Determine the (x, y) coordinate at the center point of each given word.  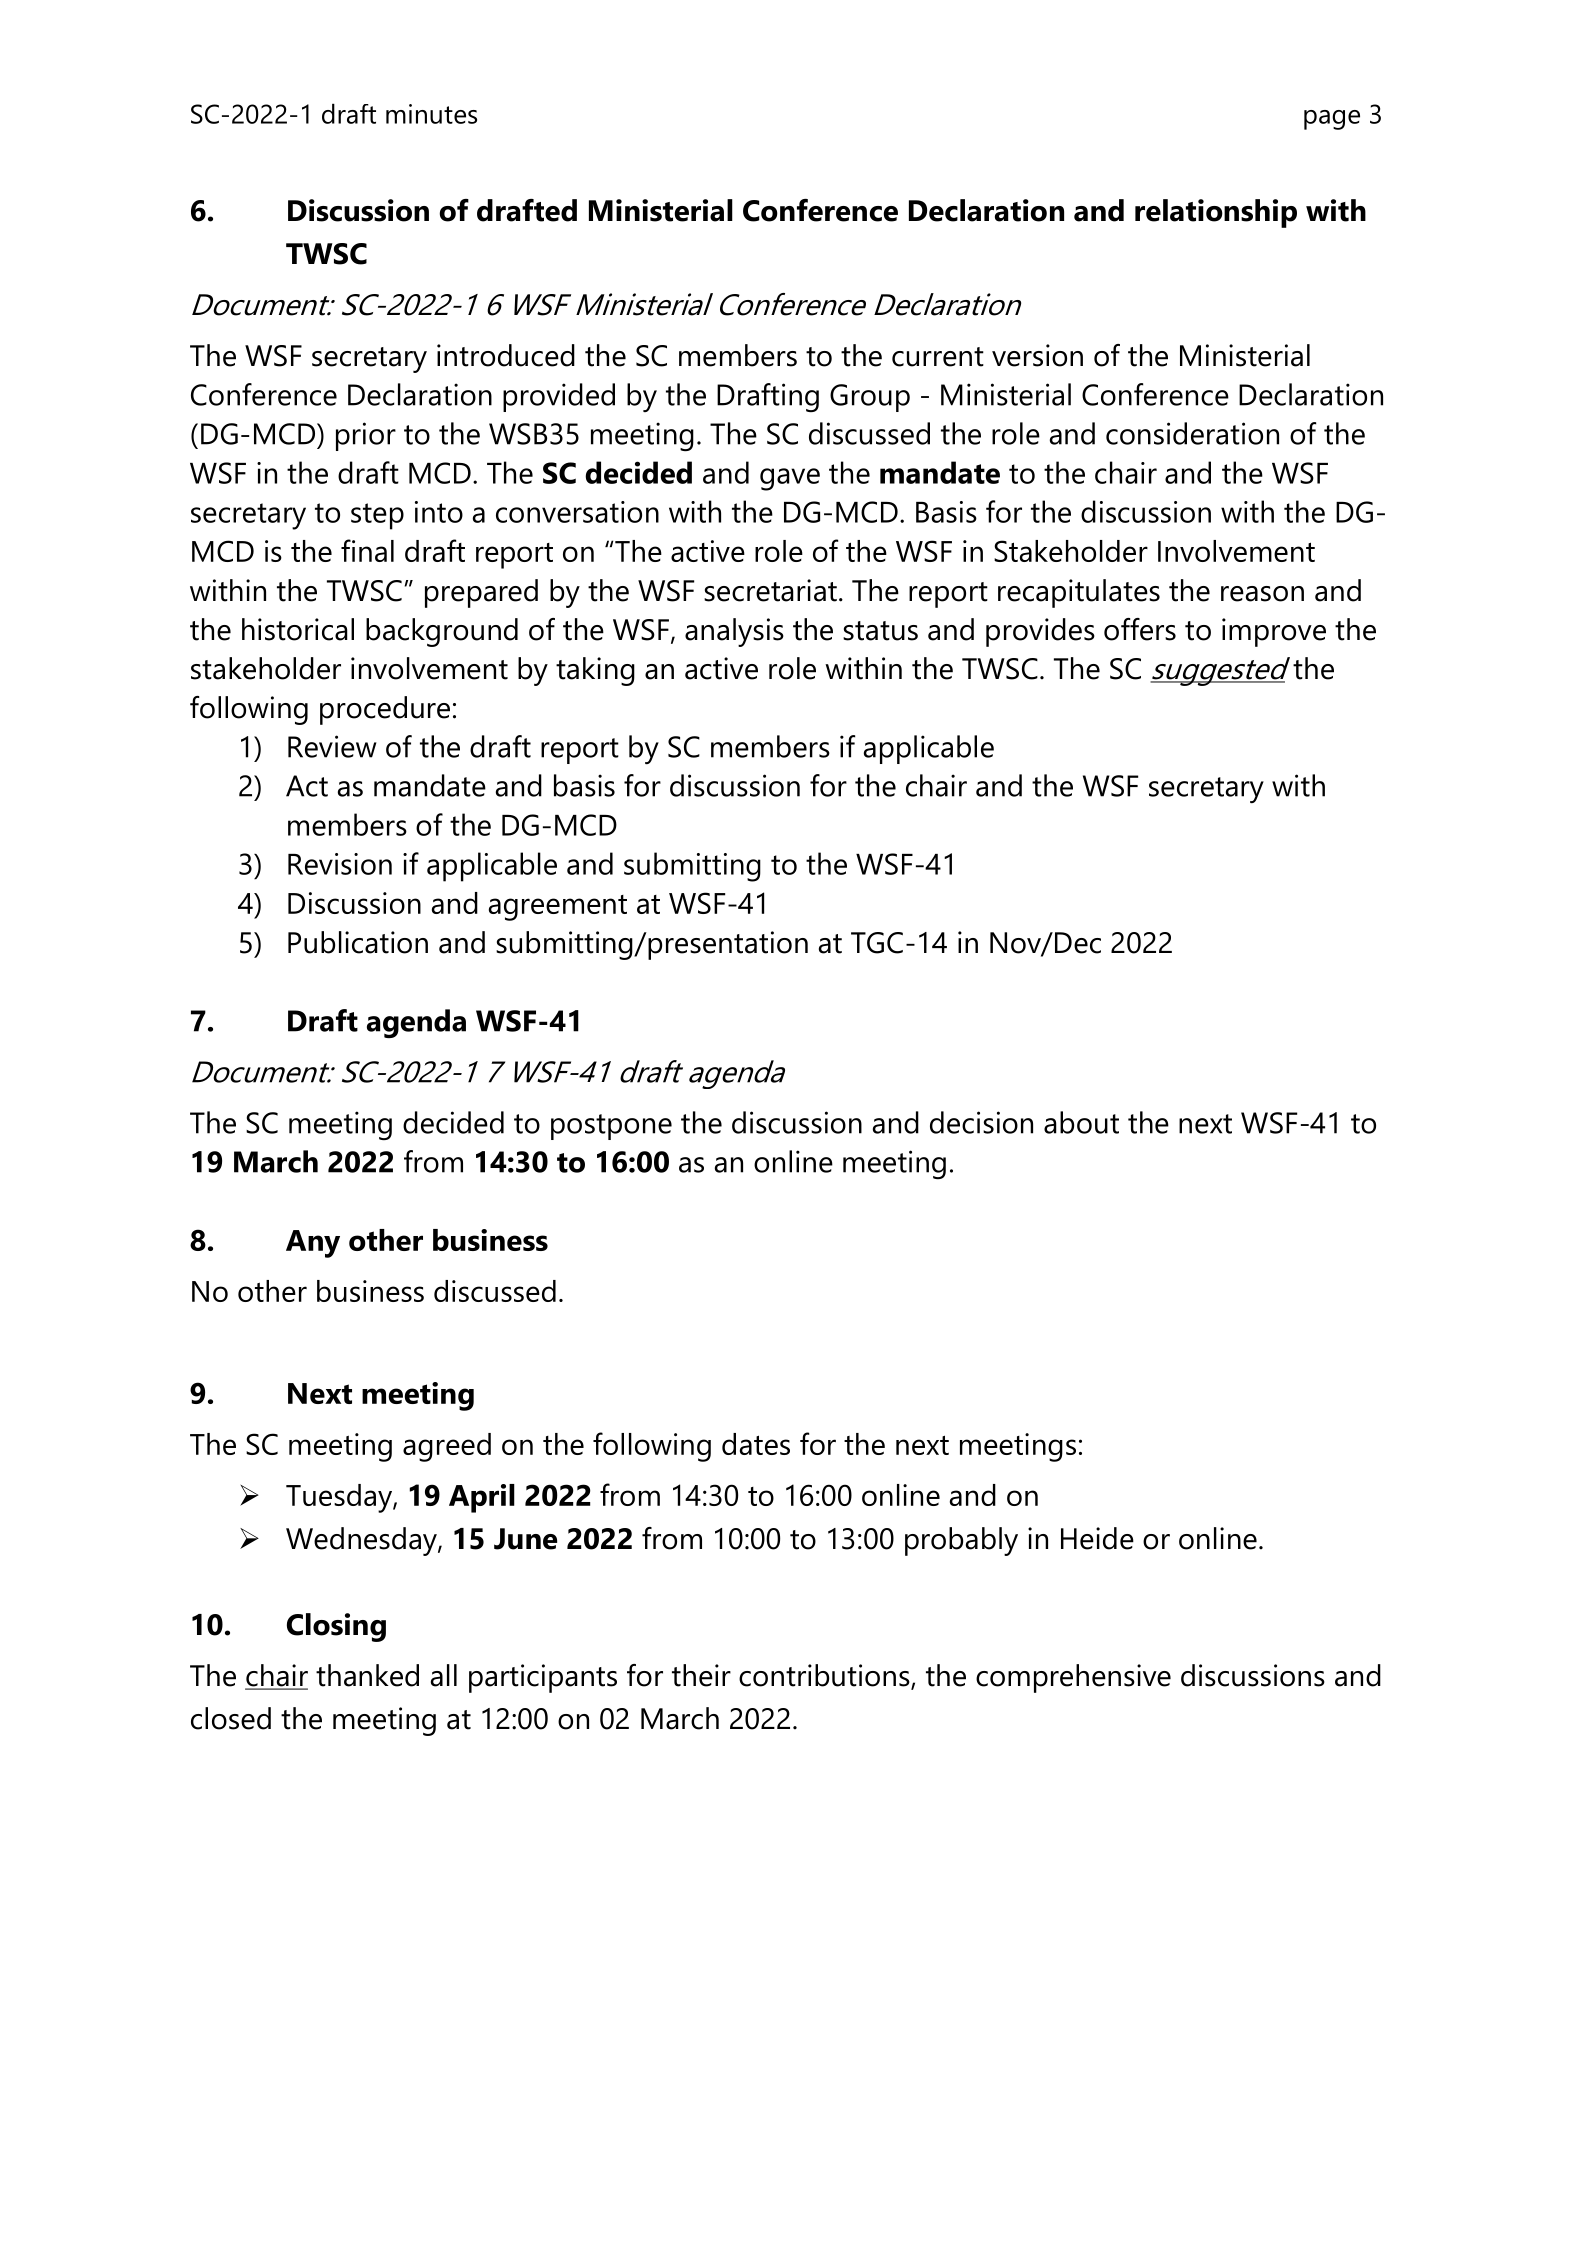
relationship (1216, 213)
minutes (431, 114)
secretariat (770, 590)
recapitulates (1079, 593)
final (367, 550)
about (1081, 1122)
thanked (367, 1675)
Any (313, 1244)
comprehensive (1073, 1678)
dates (756, 1444)
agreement (558, 908)
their (701, 1675)
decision (981, 1122)
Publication (358, 942)
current (938, 357)
